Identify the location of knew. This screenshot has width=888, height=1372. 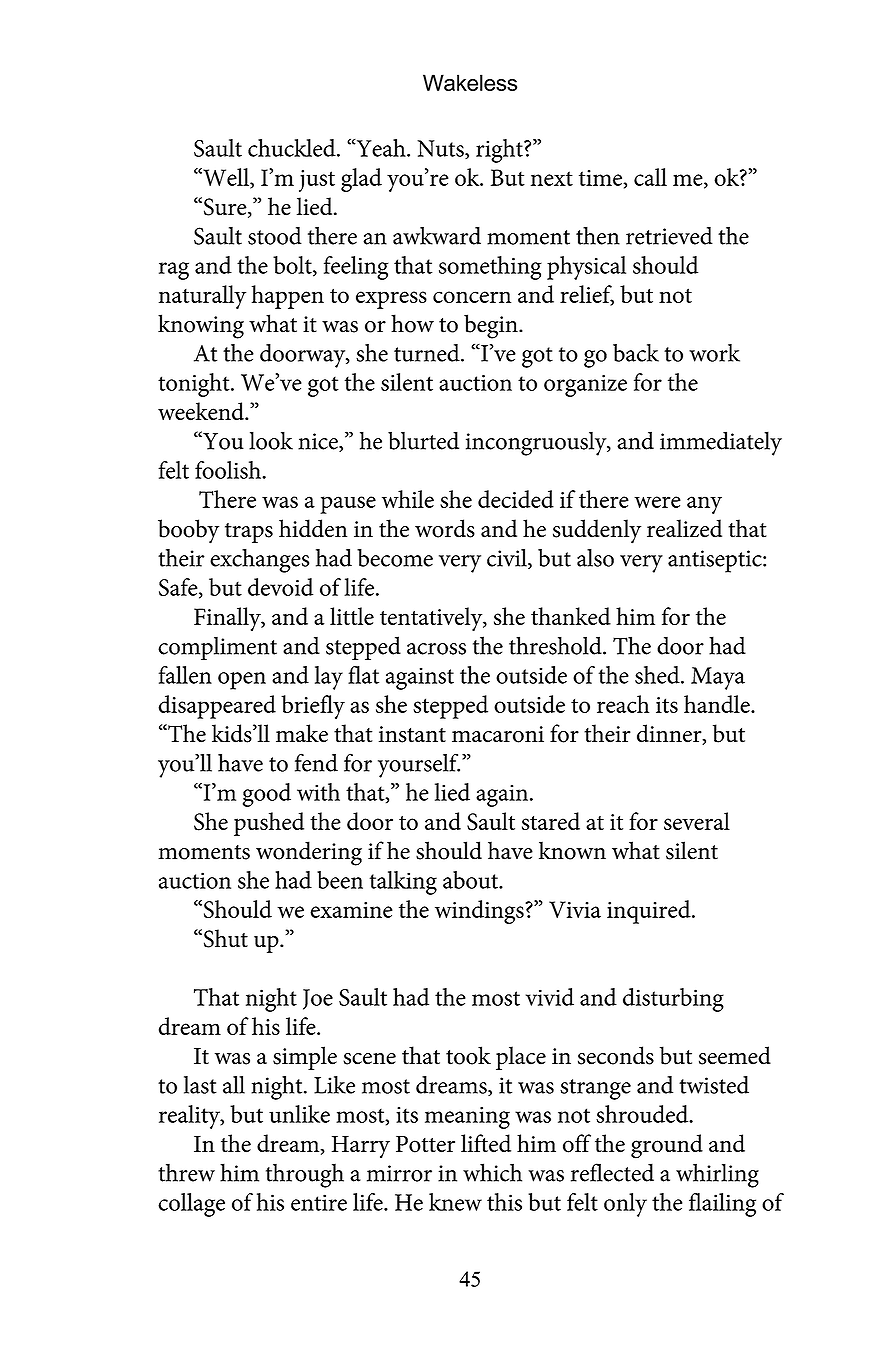
(455, 1202).
